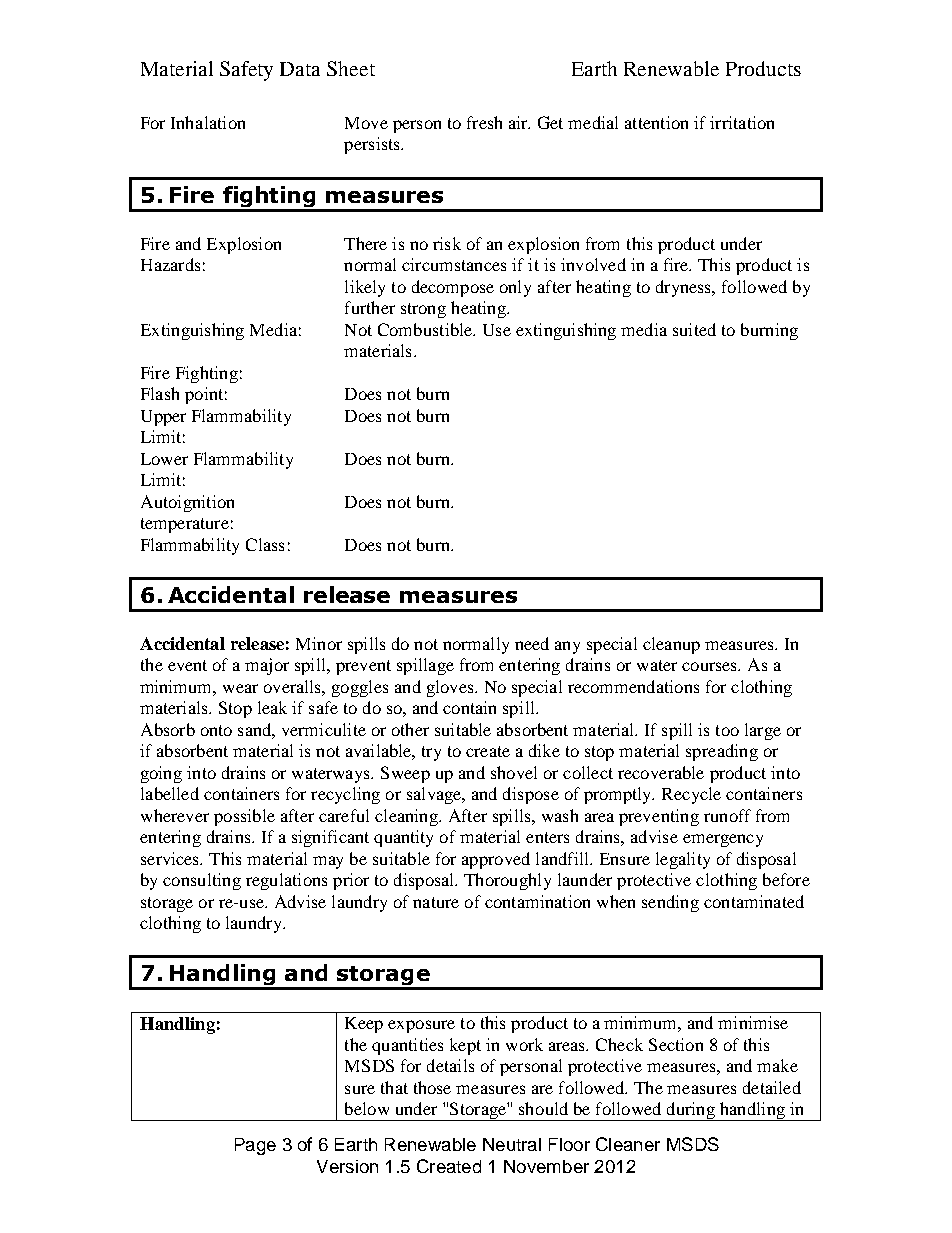 This document has width=952, height=1233. Describe the element at coordinates (512, 1144) in the document. I see `Neutral` at that location.
